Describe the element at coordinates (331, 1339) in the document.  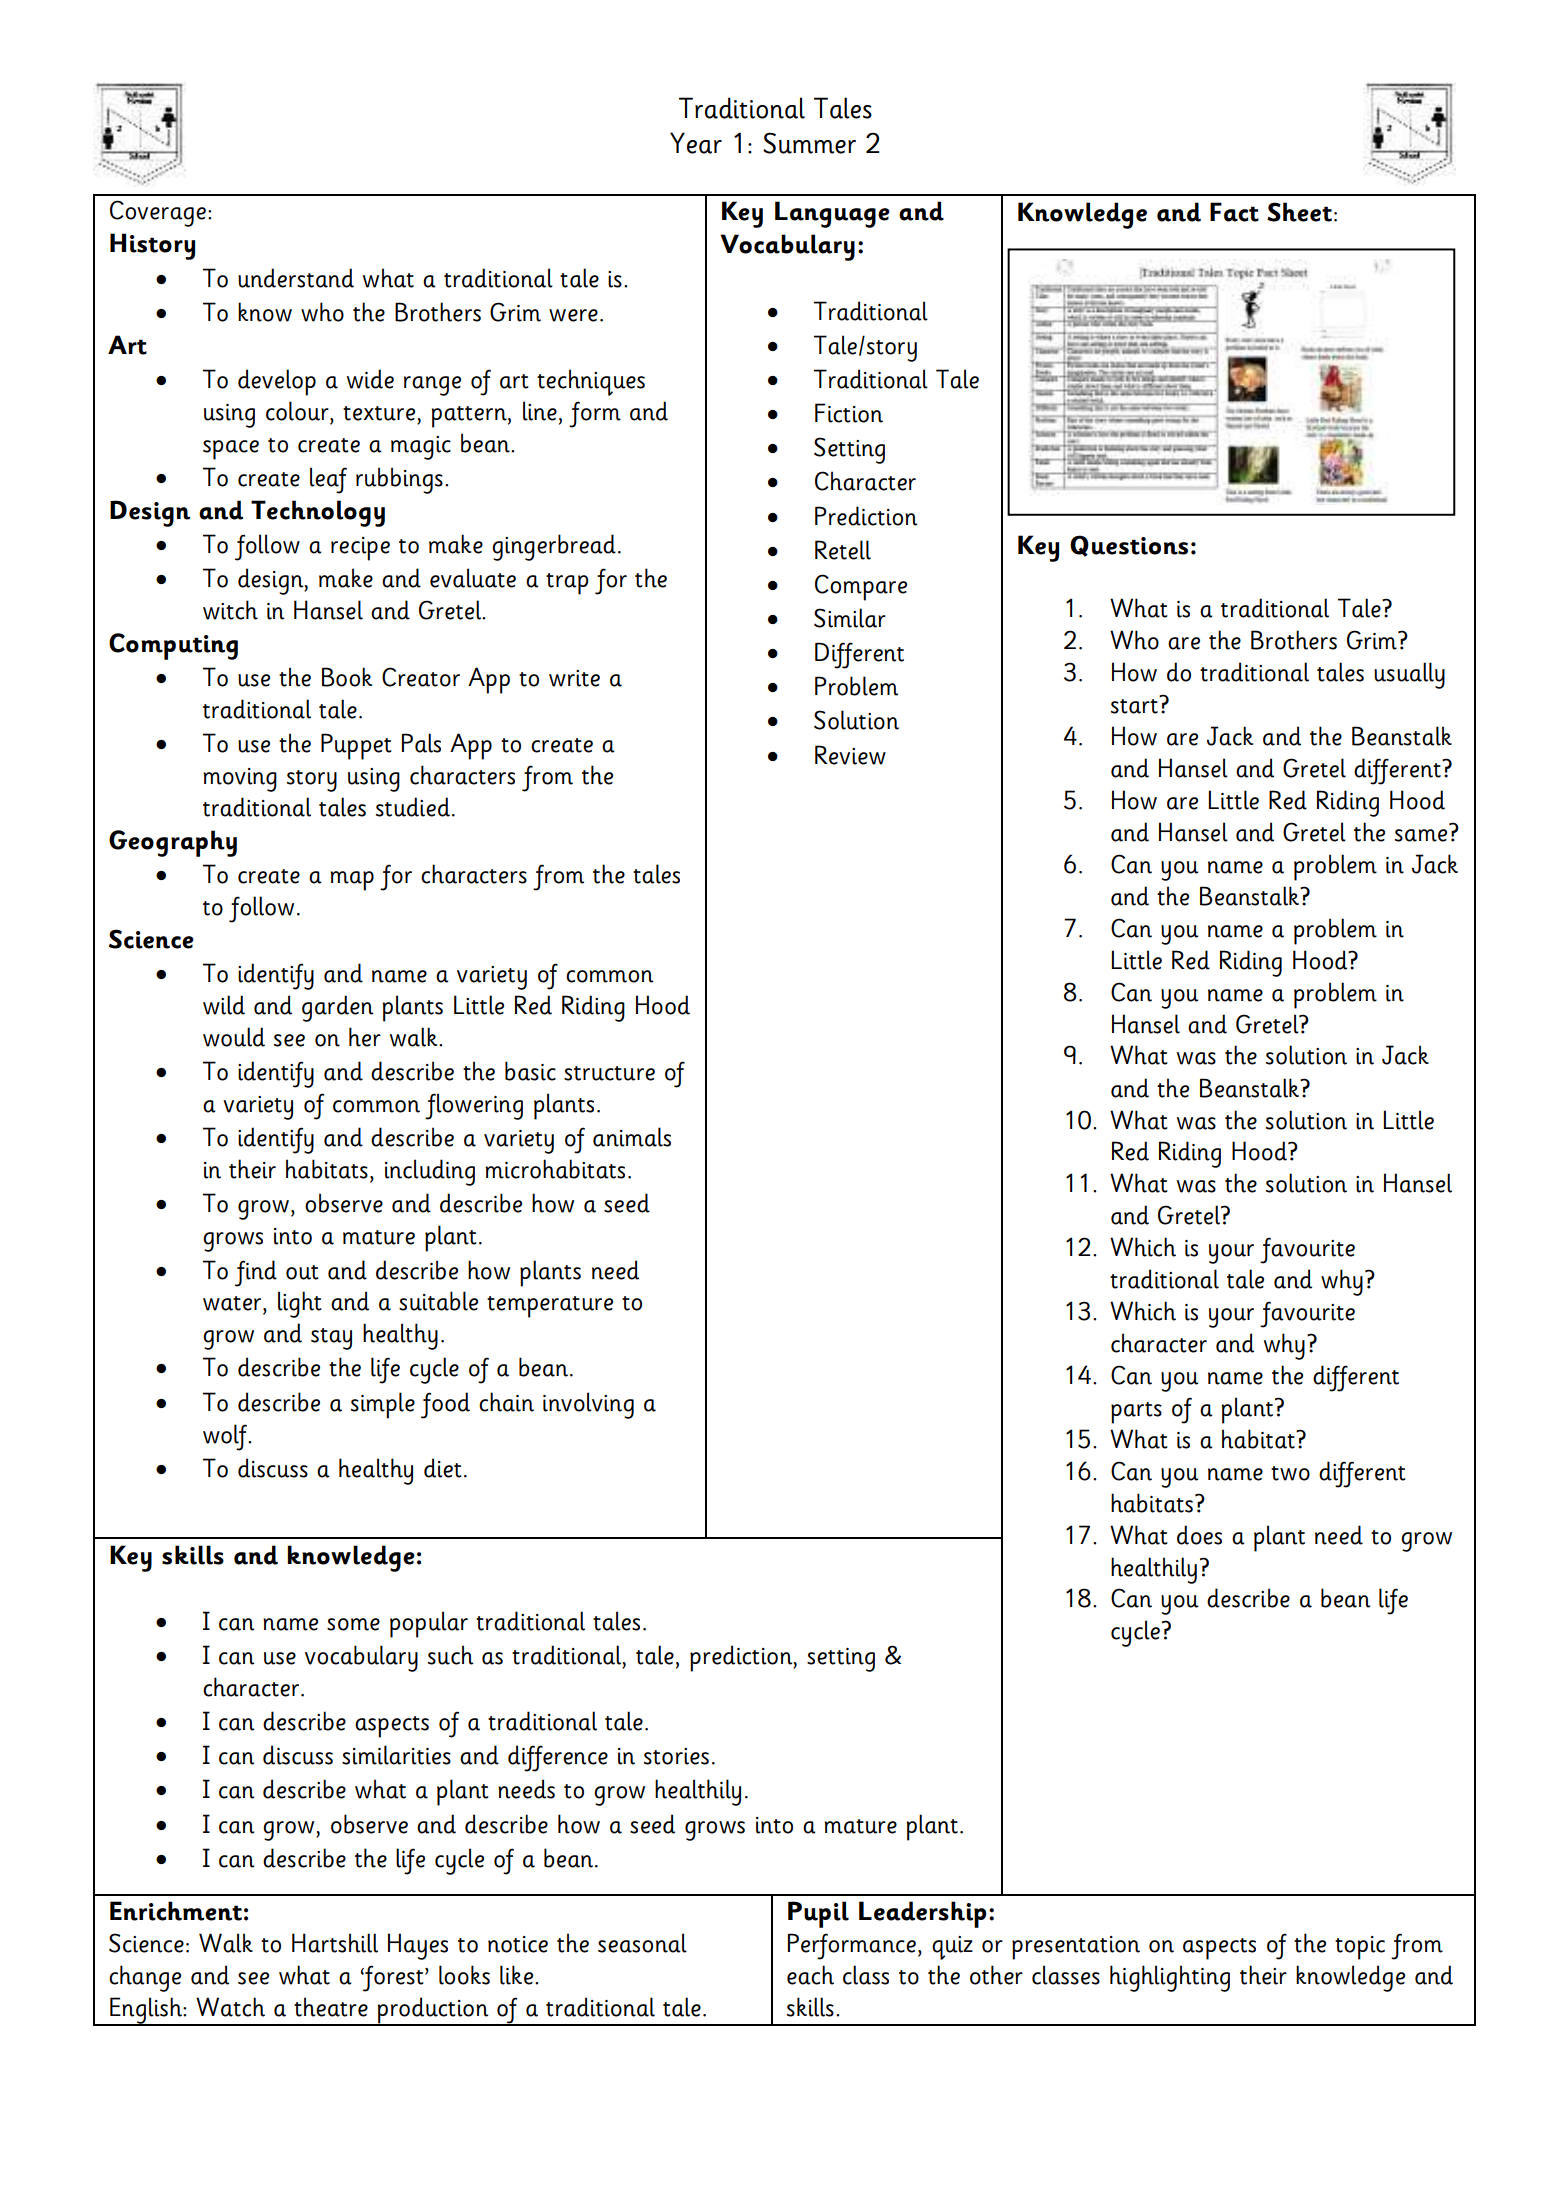
I see `stay` at that location.
